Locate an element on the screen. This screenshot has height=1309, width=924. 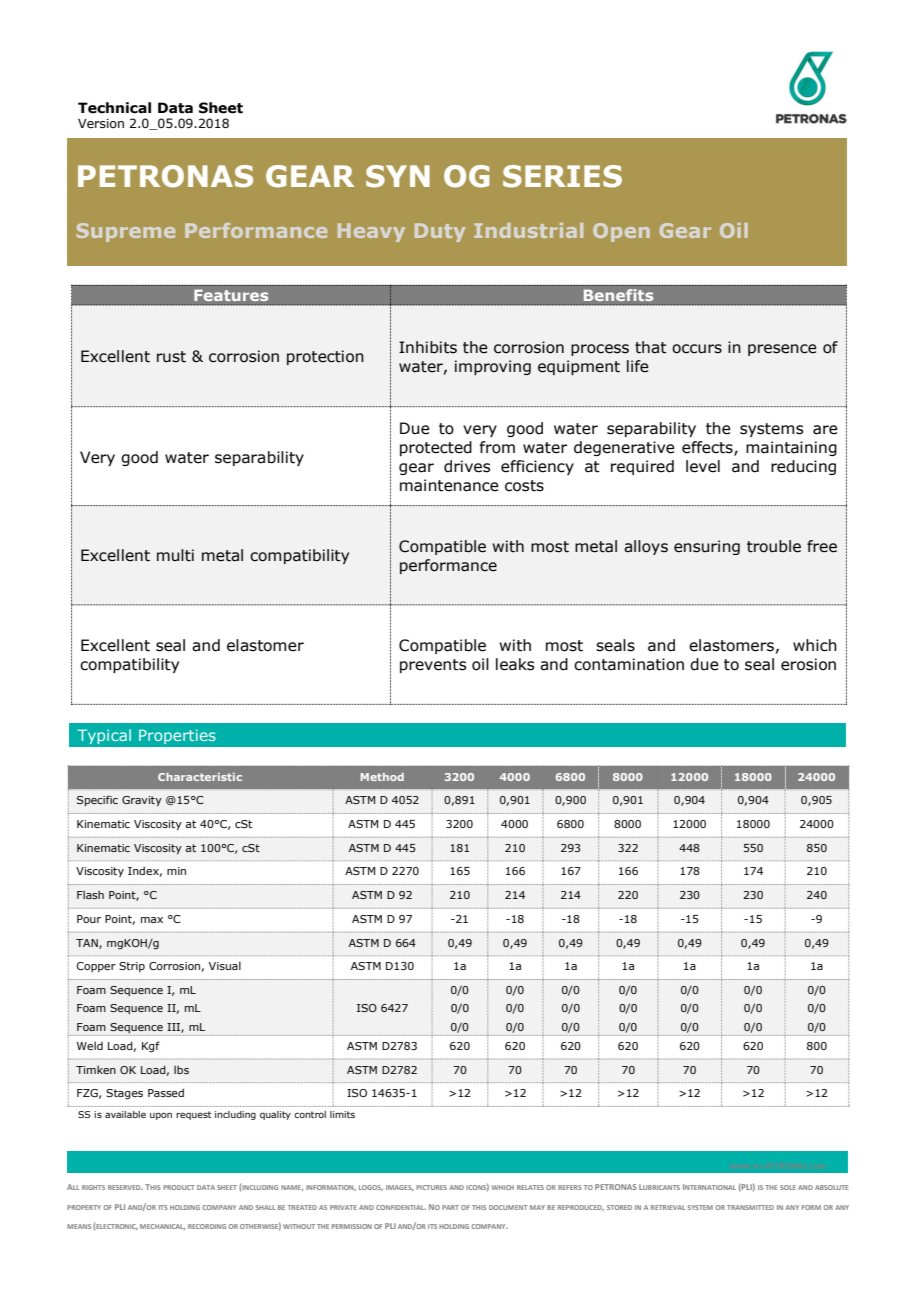
Gravity is located at coordinates (142, 801).
